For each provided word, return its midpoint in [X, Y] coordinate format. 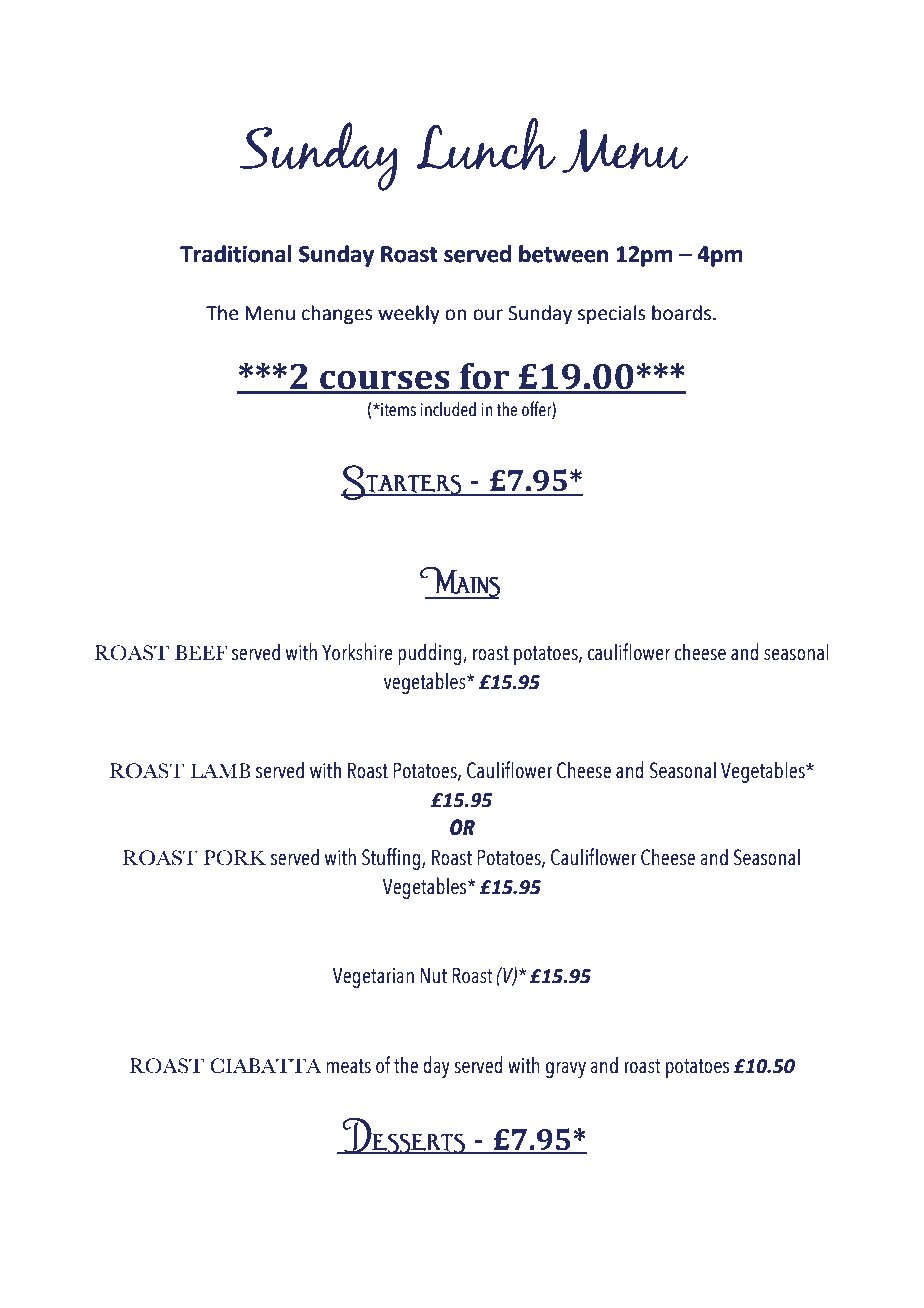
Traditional [236, 254]
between [563, 254]
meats [348, 1066]
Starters [402, 482]
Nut [433, 975]
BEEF [201, 652]
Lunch [486, 144]
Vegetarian [373, 977]
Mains [460, 583]
